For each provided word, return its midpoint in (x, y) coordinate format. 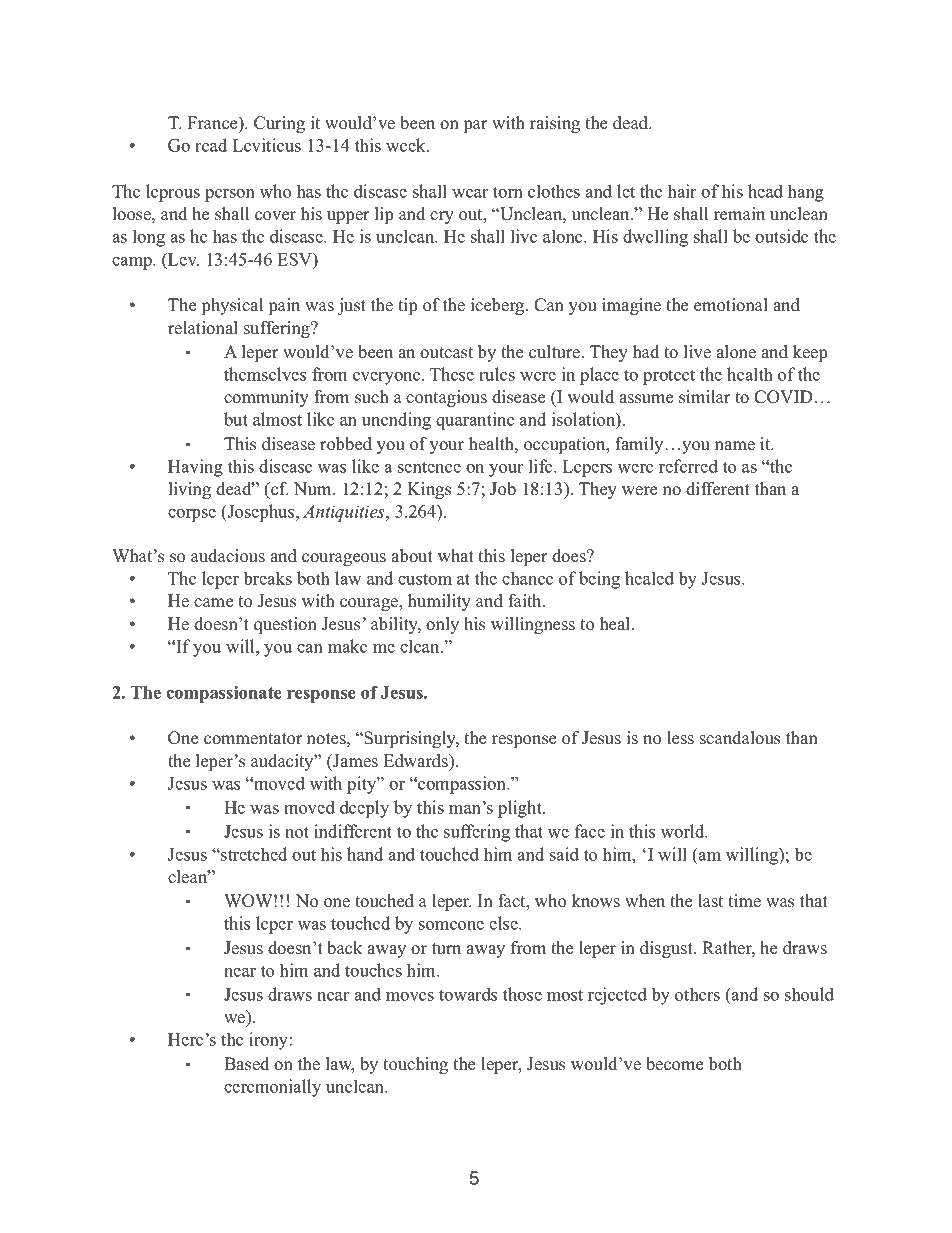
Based (246, 1064)
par (476, 126)
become (674, 1064)
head (765, 191)
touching (415, 1065)
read (211, 145)
